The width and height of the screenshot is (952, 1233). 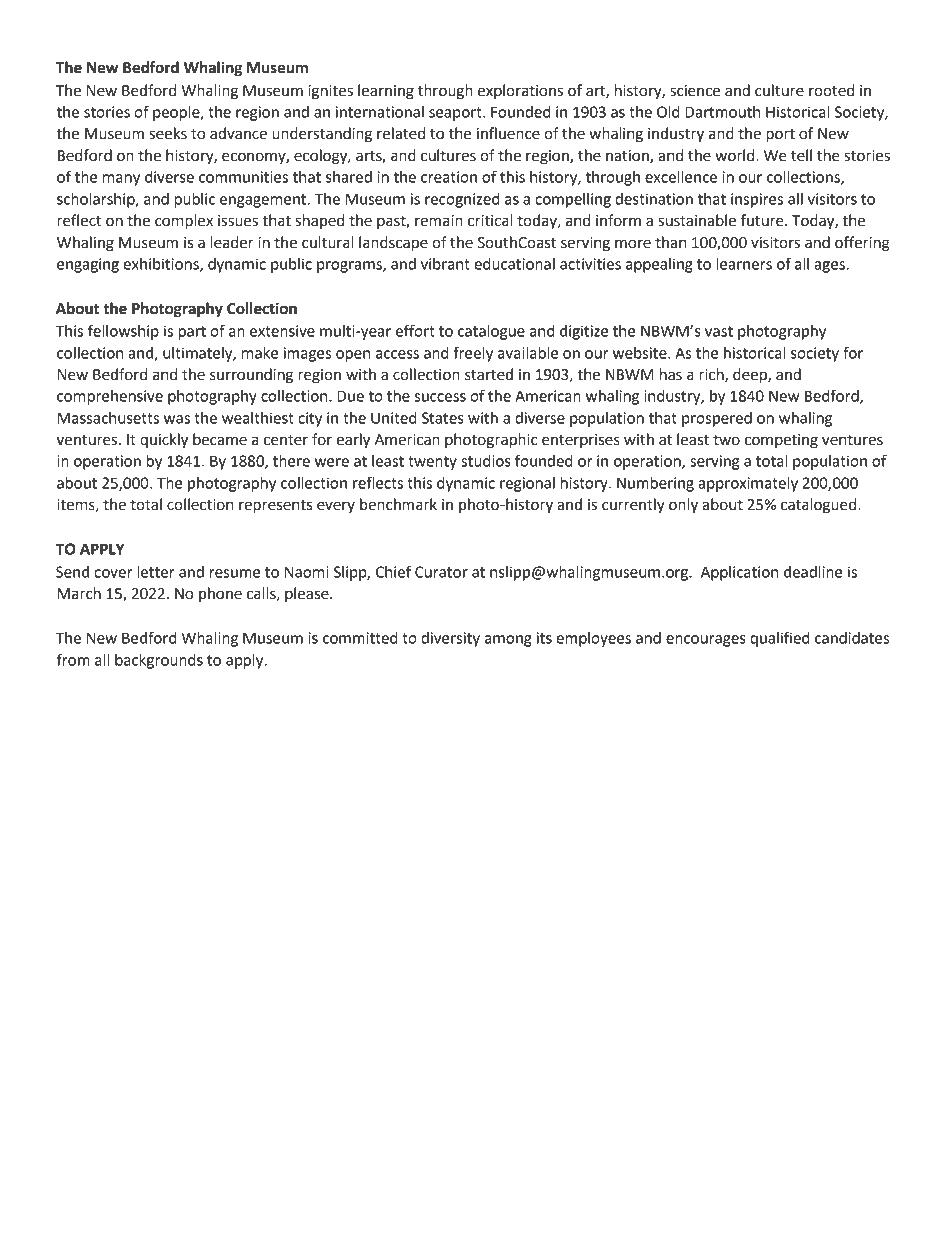 I want to click on competing, so click(x=781, y=441).
